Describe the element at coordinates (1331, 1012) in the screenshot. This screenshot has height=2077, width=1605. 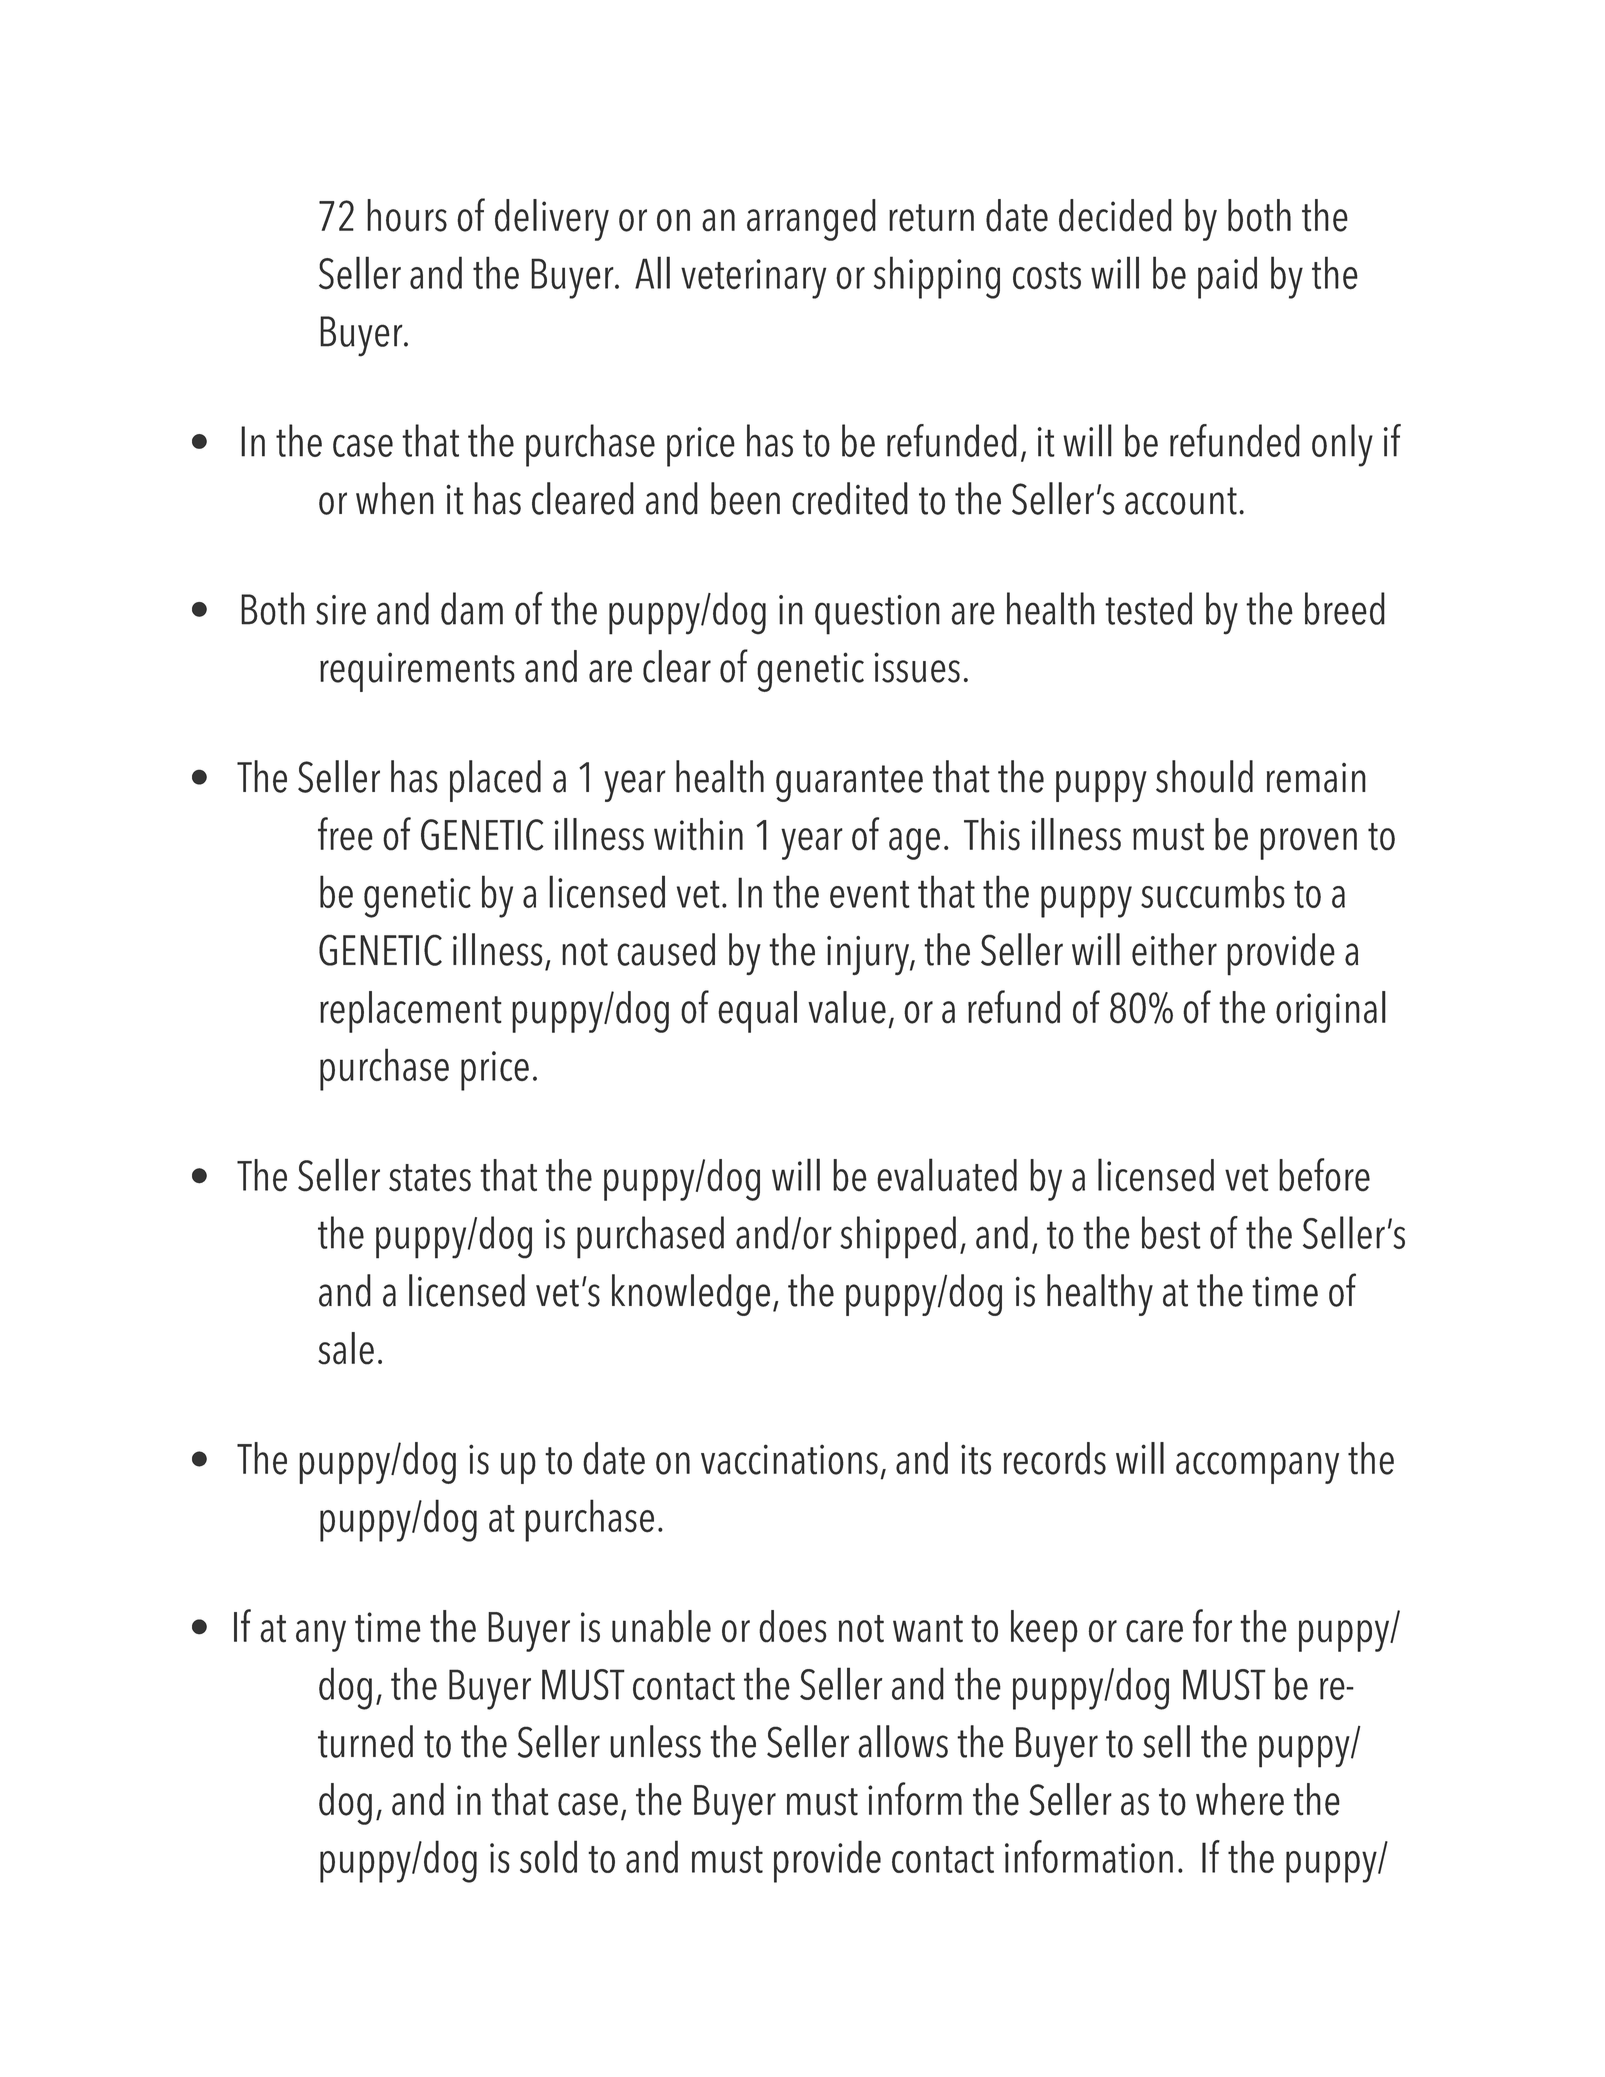
I see `original` at that location.
